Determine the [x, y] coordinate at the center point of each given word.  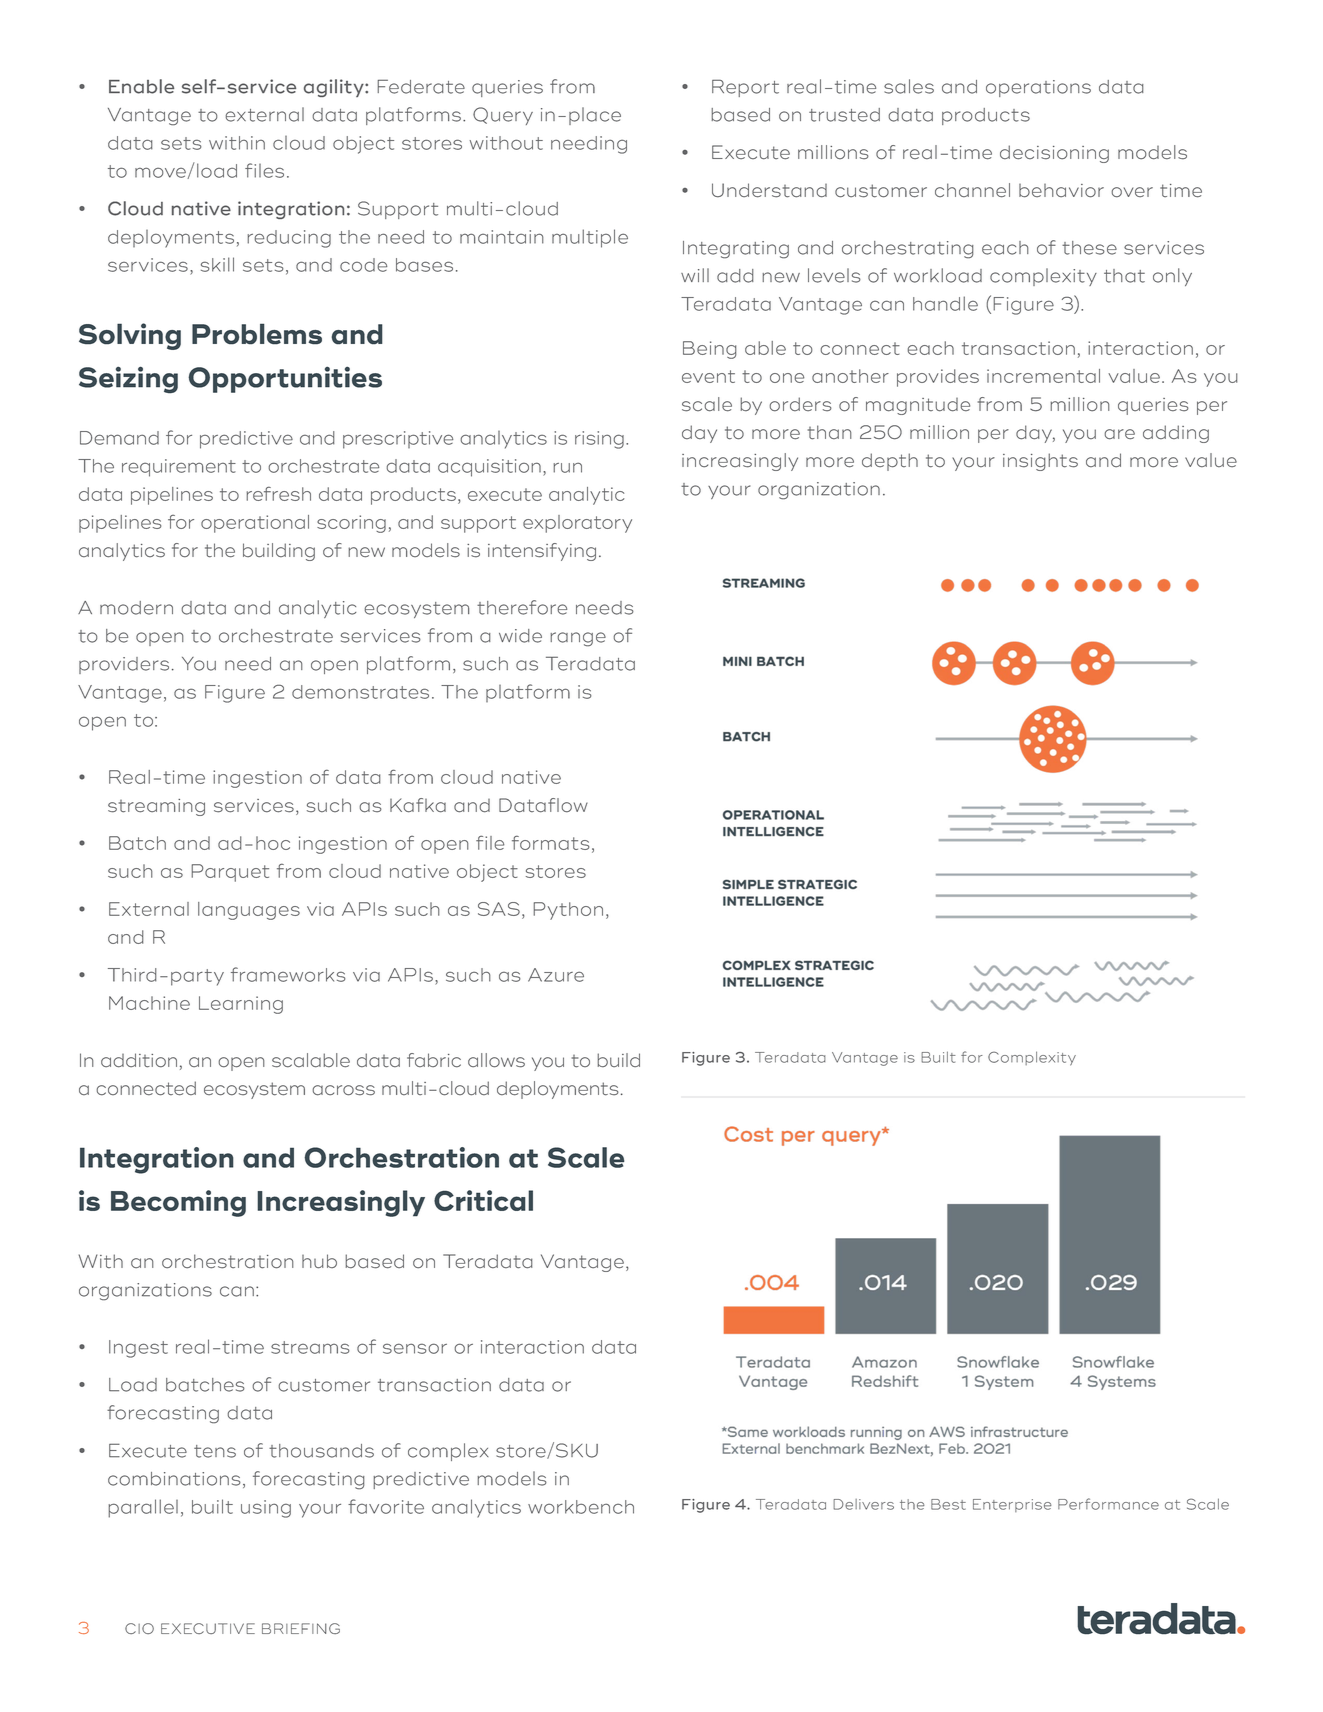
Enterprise [1012, 1505]
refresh [278, 493]
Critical [483, 1200]
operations [1038, 88]
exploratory [577, 524]
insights [1040, 462]
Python [568, 911]
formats [550, 842]
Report [745, 88]
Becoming [178, 1203]
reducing [289, 239]
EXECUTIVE [208, 1628]
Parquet [230, 873]
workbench [581, 1507]
